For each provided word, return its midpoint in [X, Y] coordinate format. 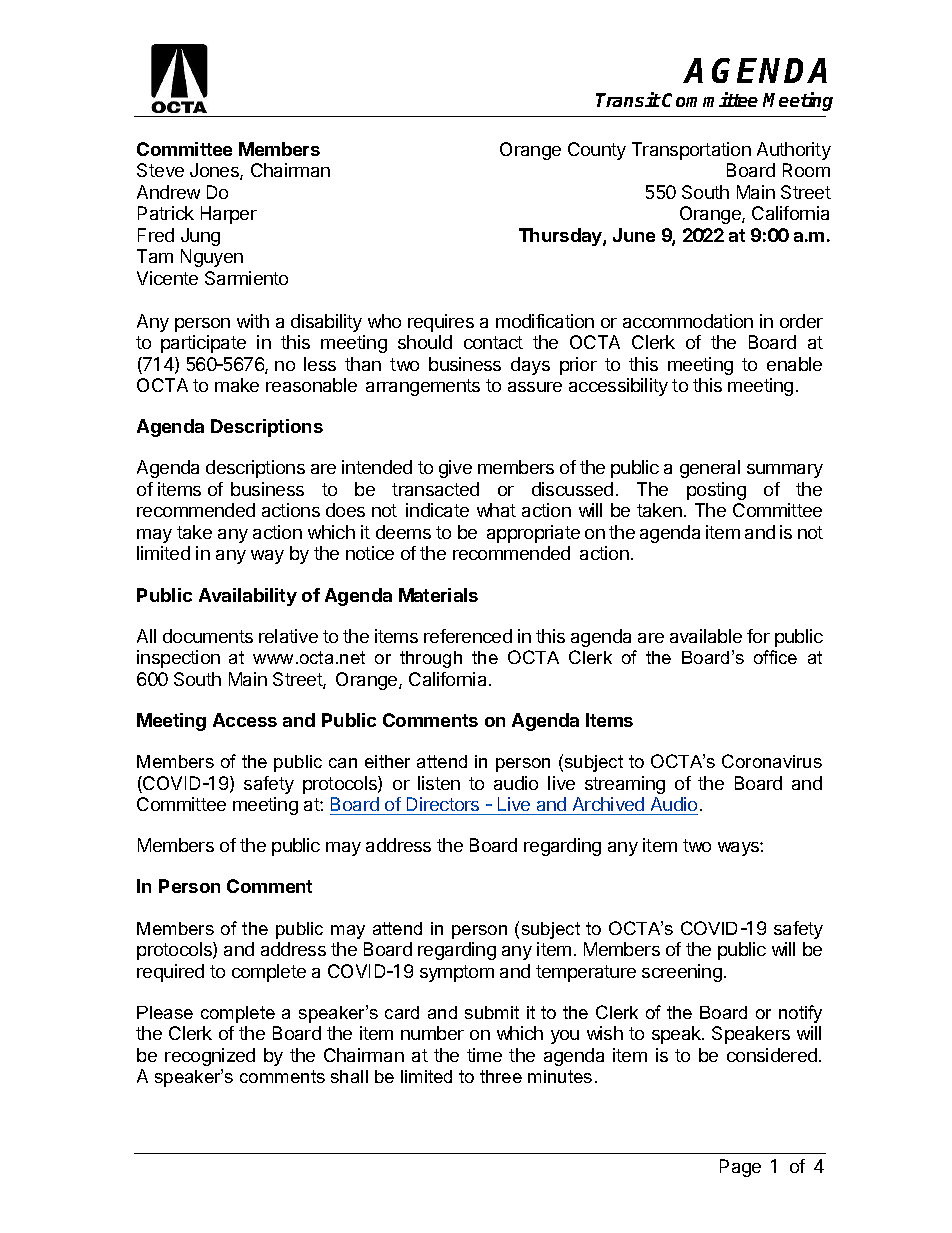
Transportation [691, 151]
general [710, 469]
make [237, 385]
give [455, 469]
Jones [215, 171]
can [343, 763]
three [501, 1076]
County [597, 151]
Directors [443, 804]
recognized [210, 1057]
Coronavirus [772, 761]
